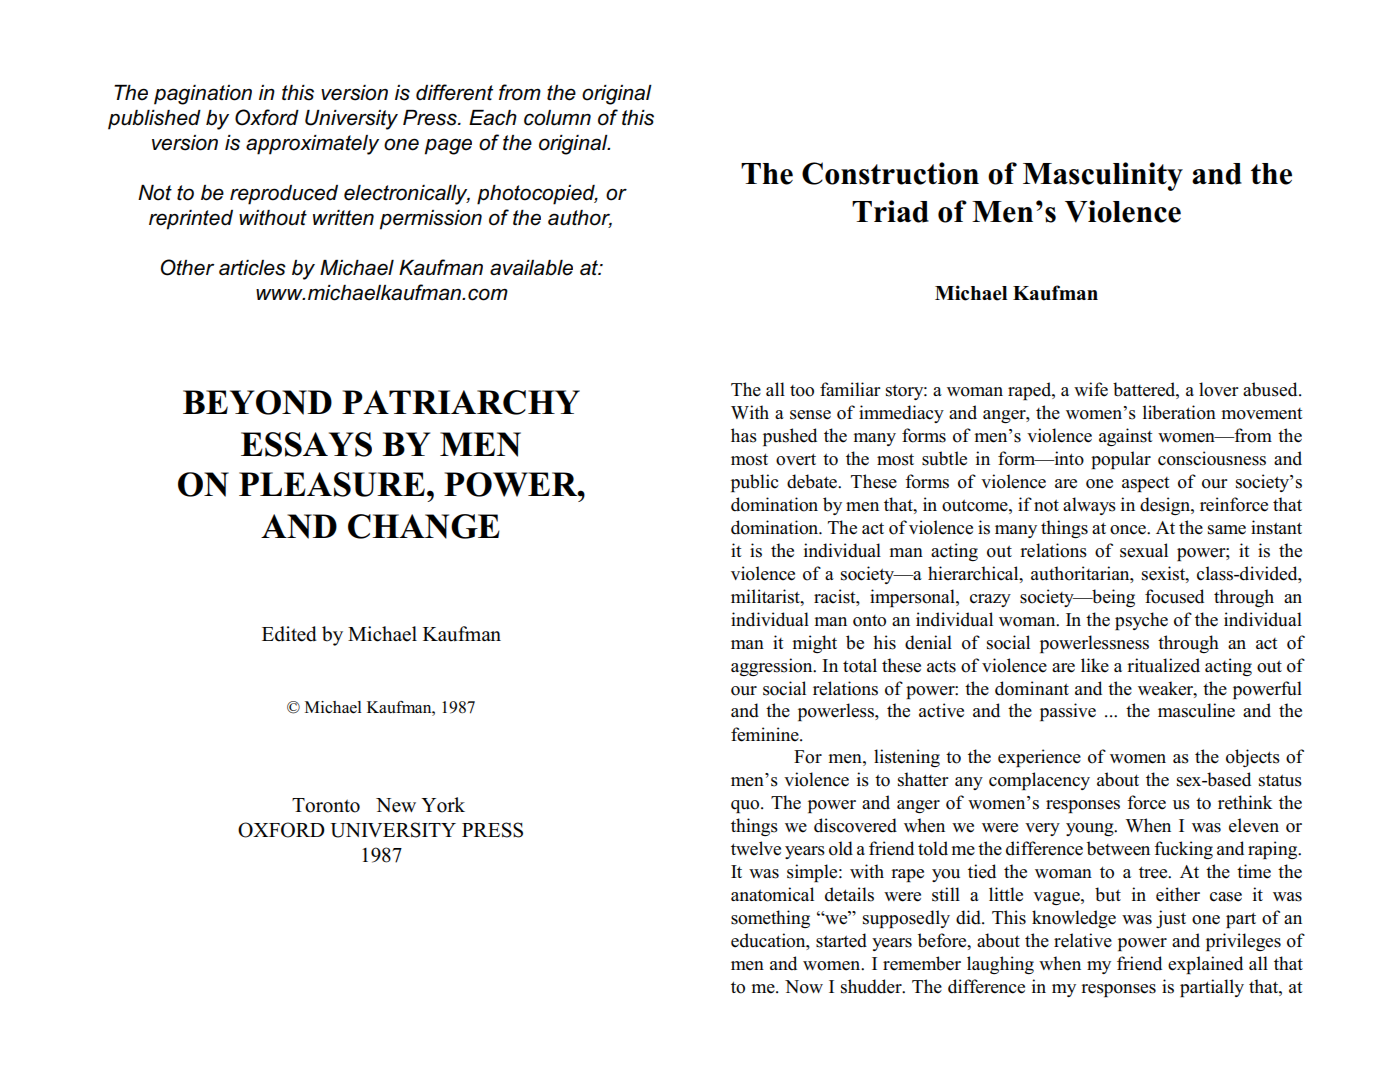 The width and height of the document is (1398, 1080). I want to click on Masculinity, so click(1103, 176).
